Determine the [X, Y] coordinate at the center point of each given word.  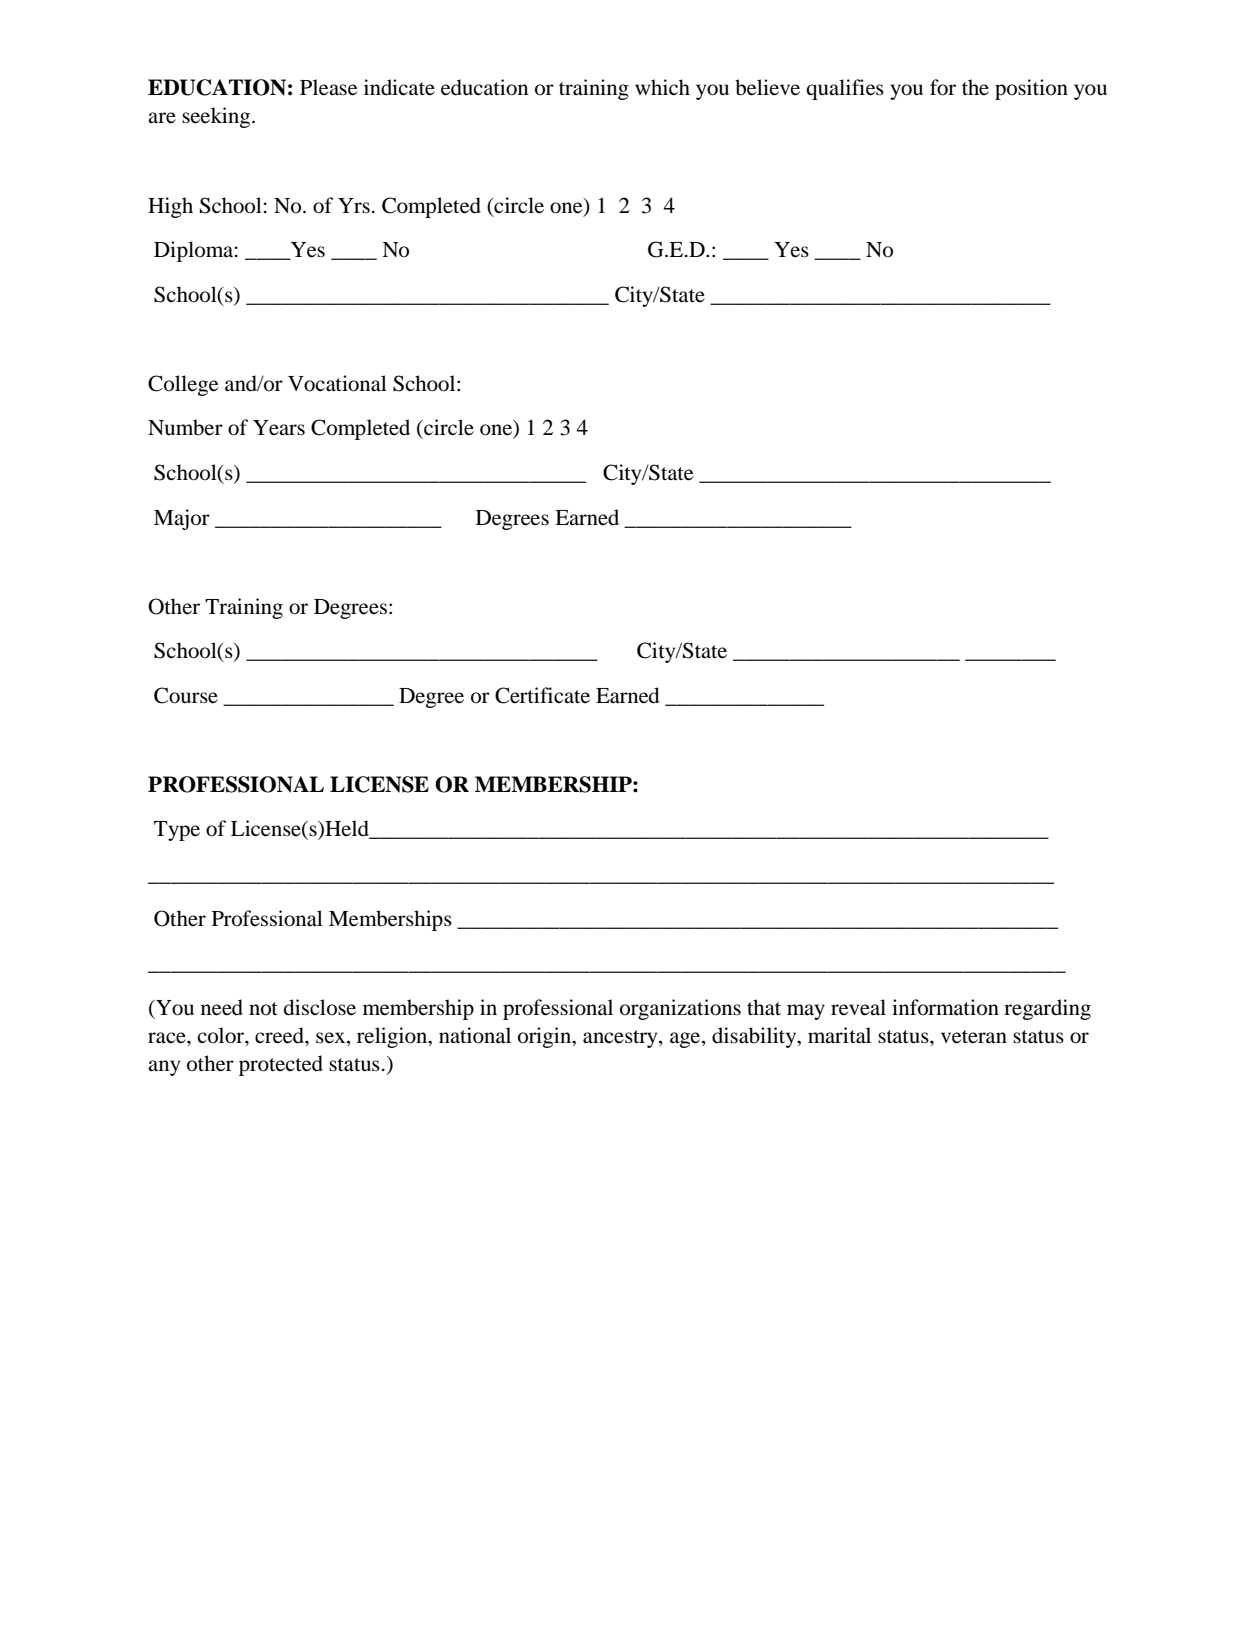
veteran [974, 1037]
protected [281, 1065]
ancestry [621, 1039]
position [1031, 89]
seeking [217, 117]
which [662, 87]
